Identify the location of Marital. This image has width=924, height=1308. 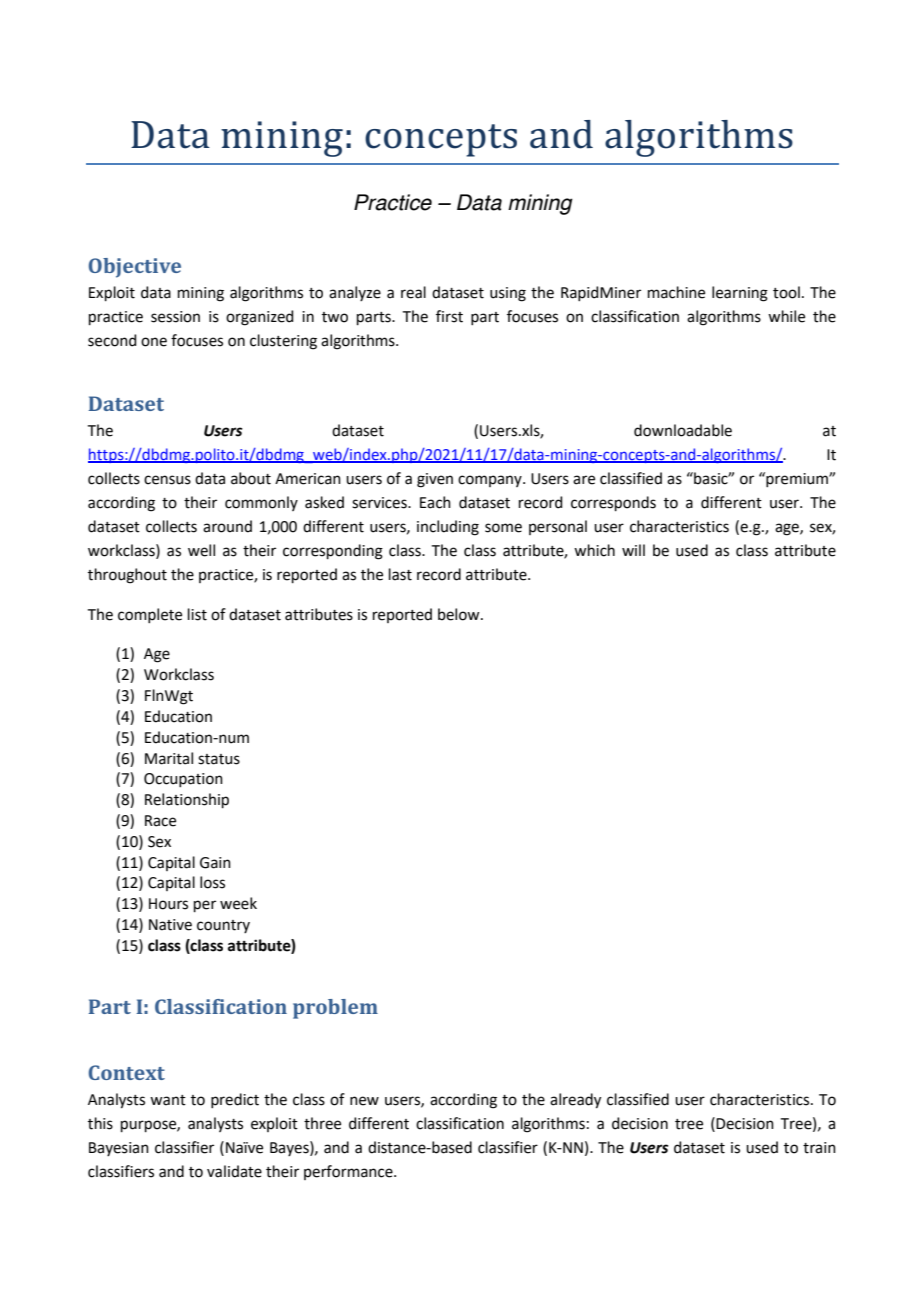
(169, 758).
